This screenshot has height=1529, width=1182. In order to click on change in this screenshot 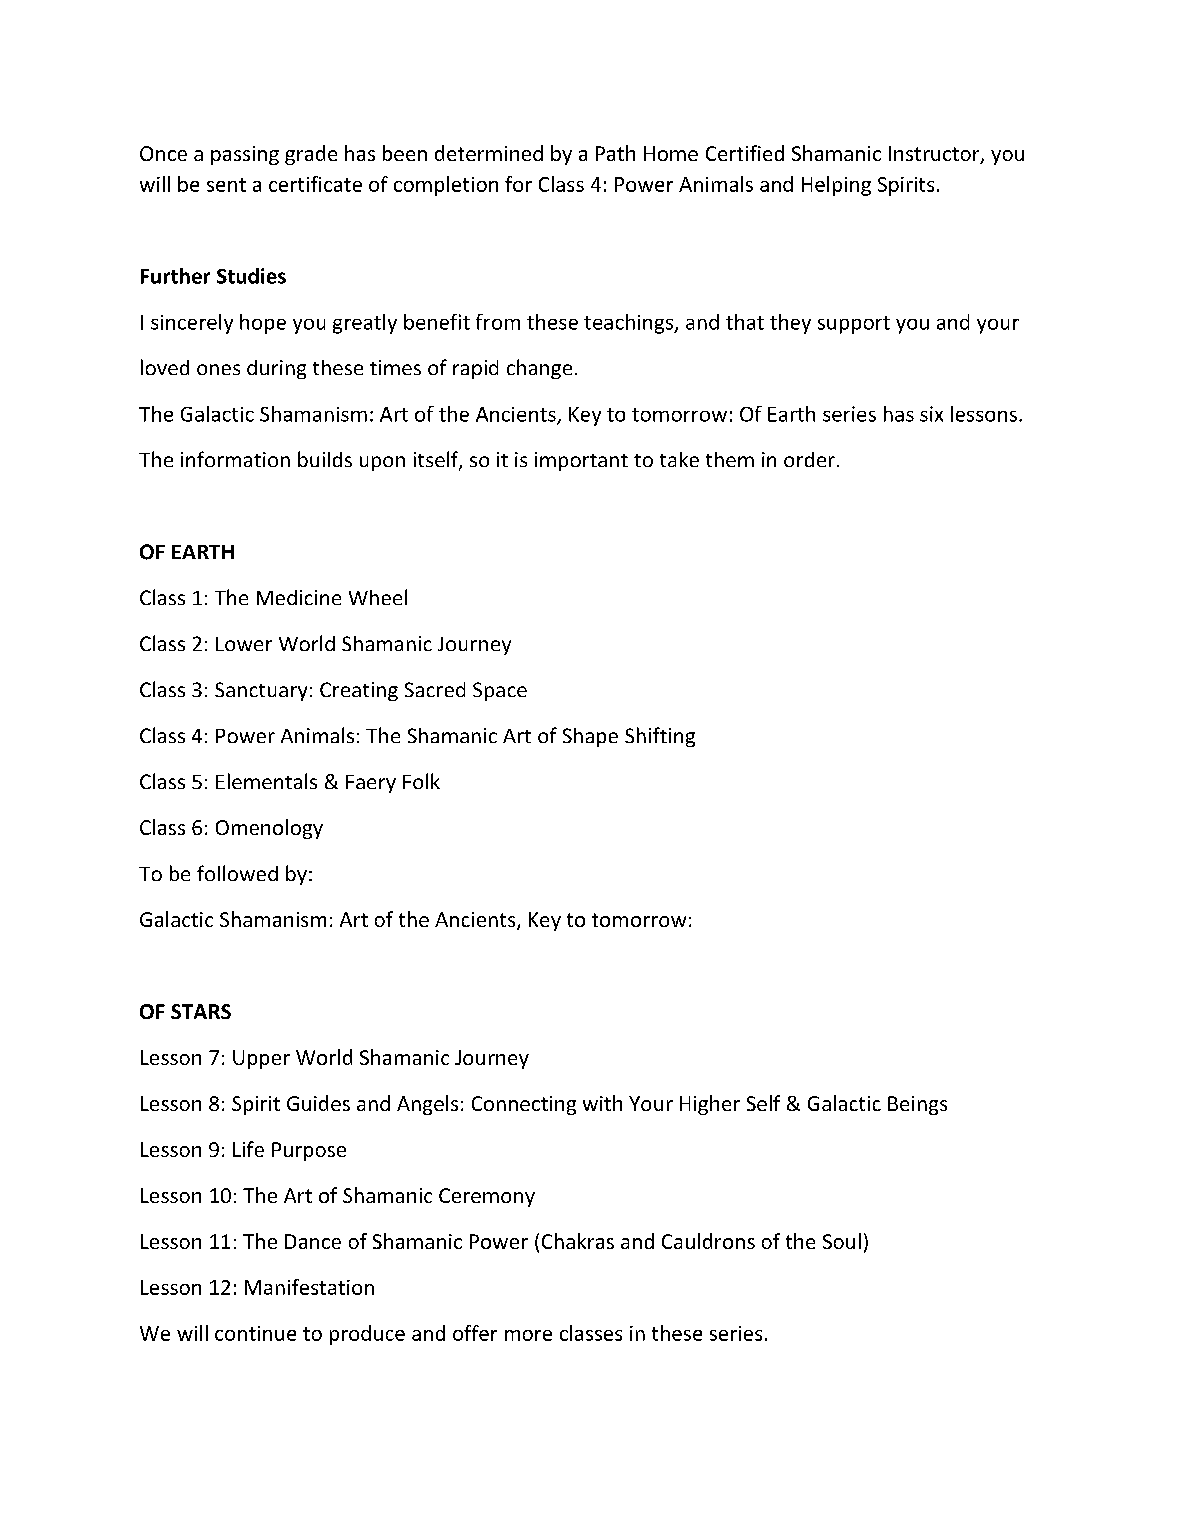, I will do `click(539, 369)`.
